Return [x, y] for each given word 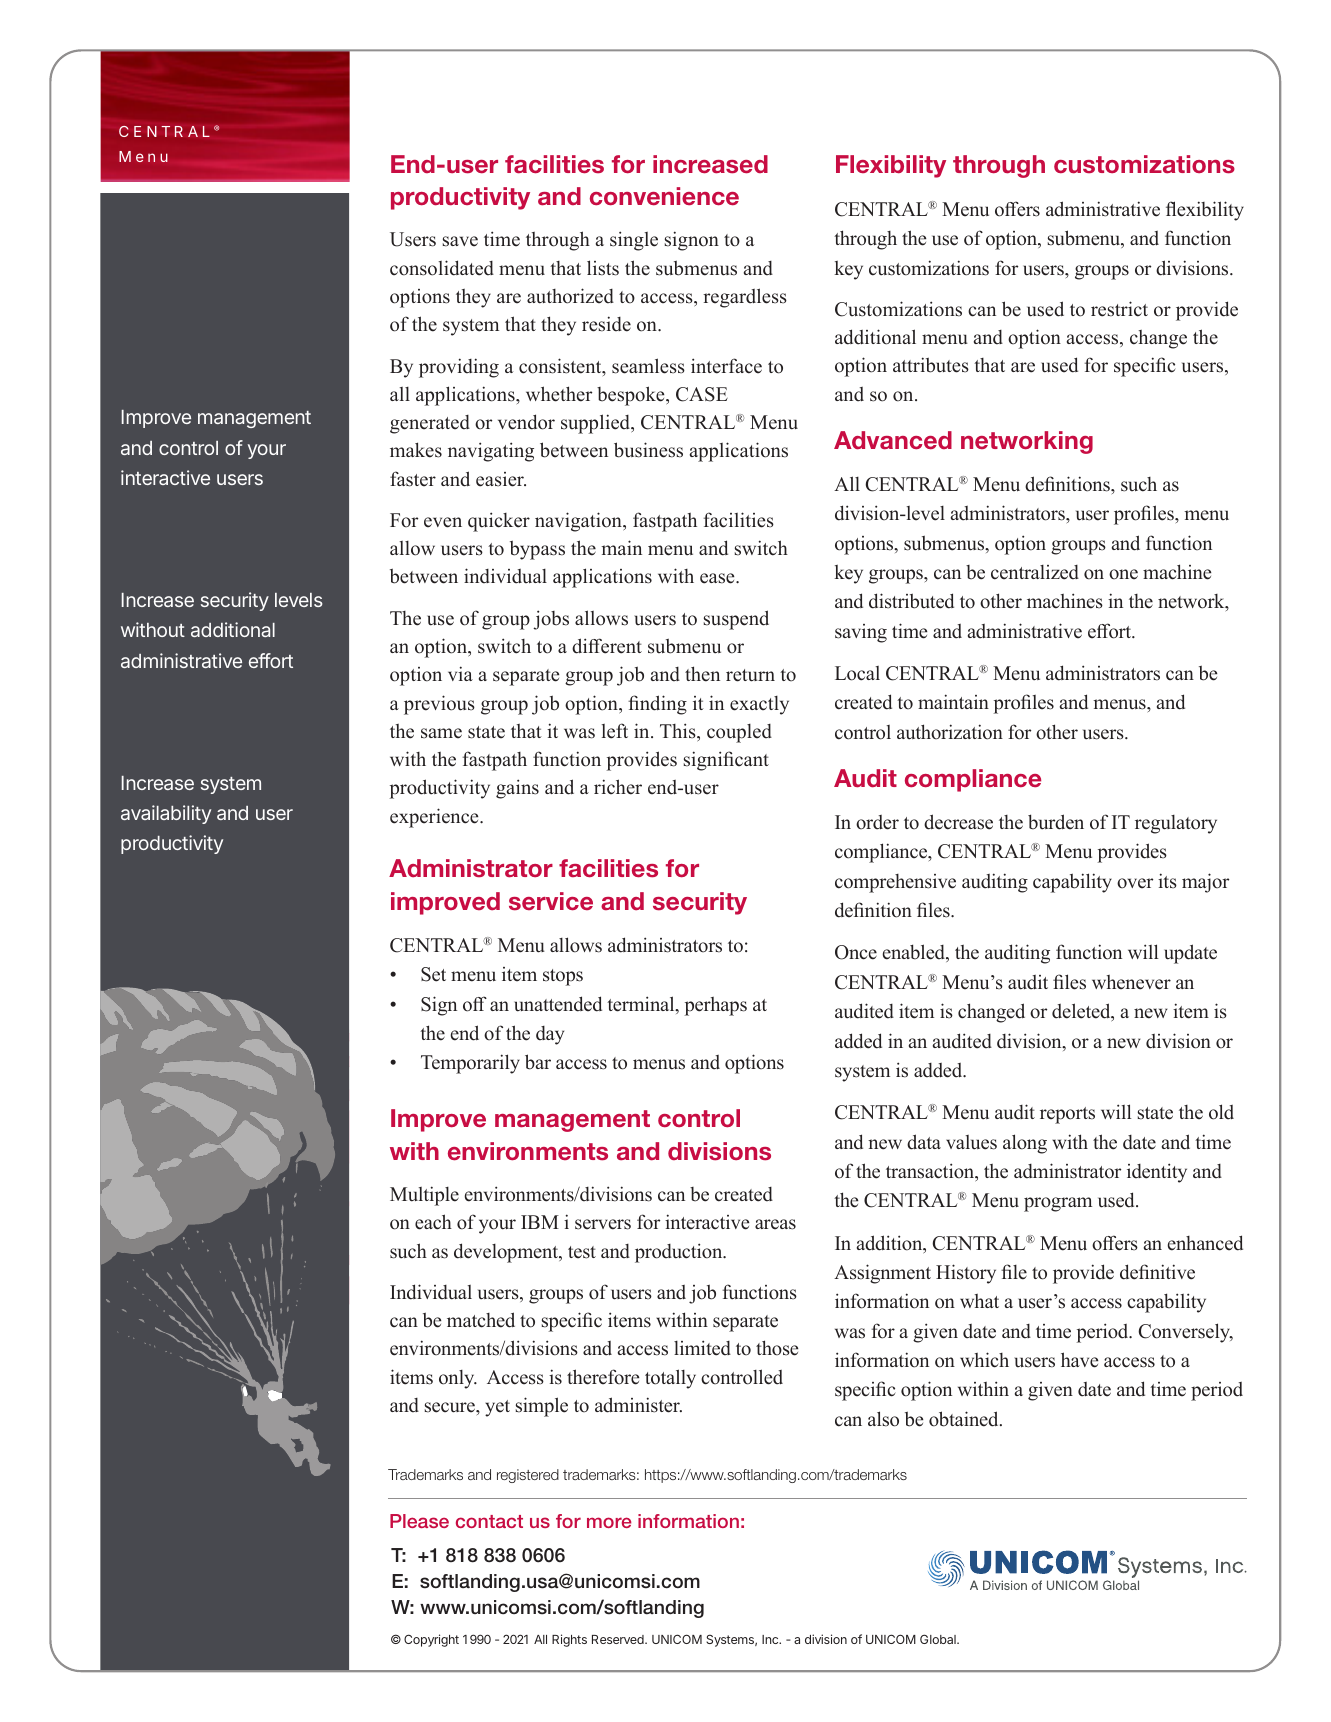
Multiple [424, 1196]
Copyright [431, 1640]
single [634, 241]
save [460, 241]
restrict [1119, 309]
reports [1067, 1115]
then [702, 674]
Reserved [619, 1639]
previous [439, 705]
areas [775, 1224]
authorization [950, 732]
